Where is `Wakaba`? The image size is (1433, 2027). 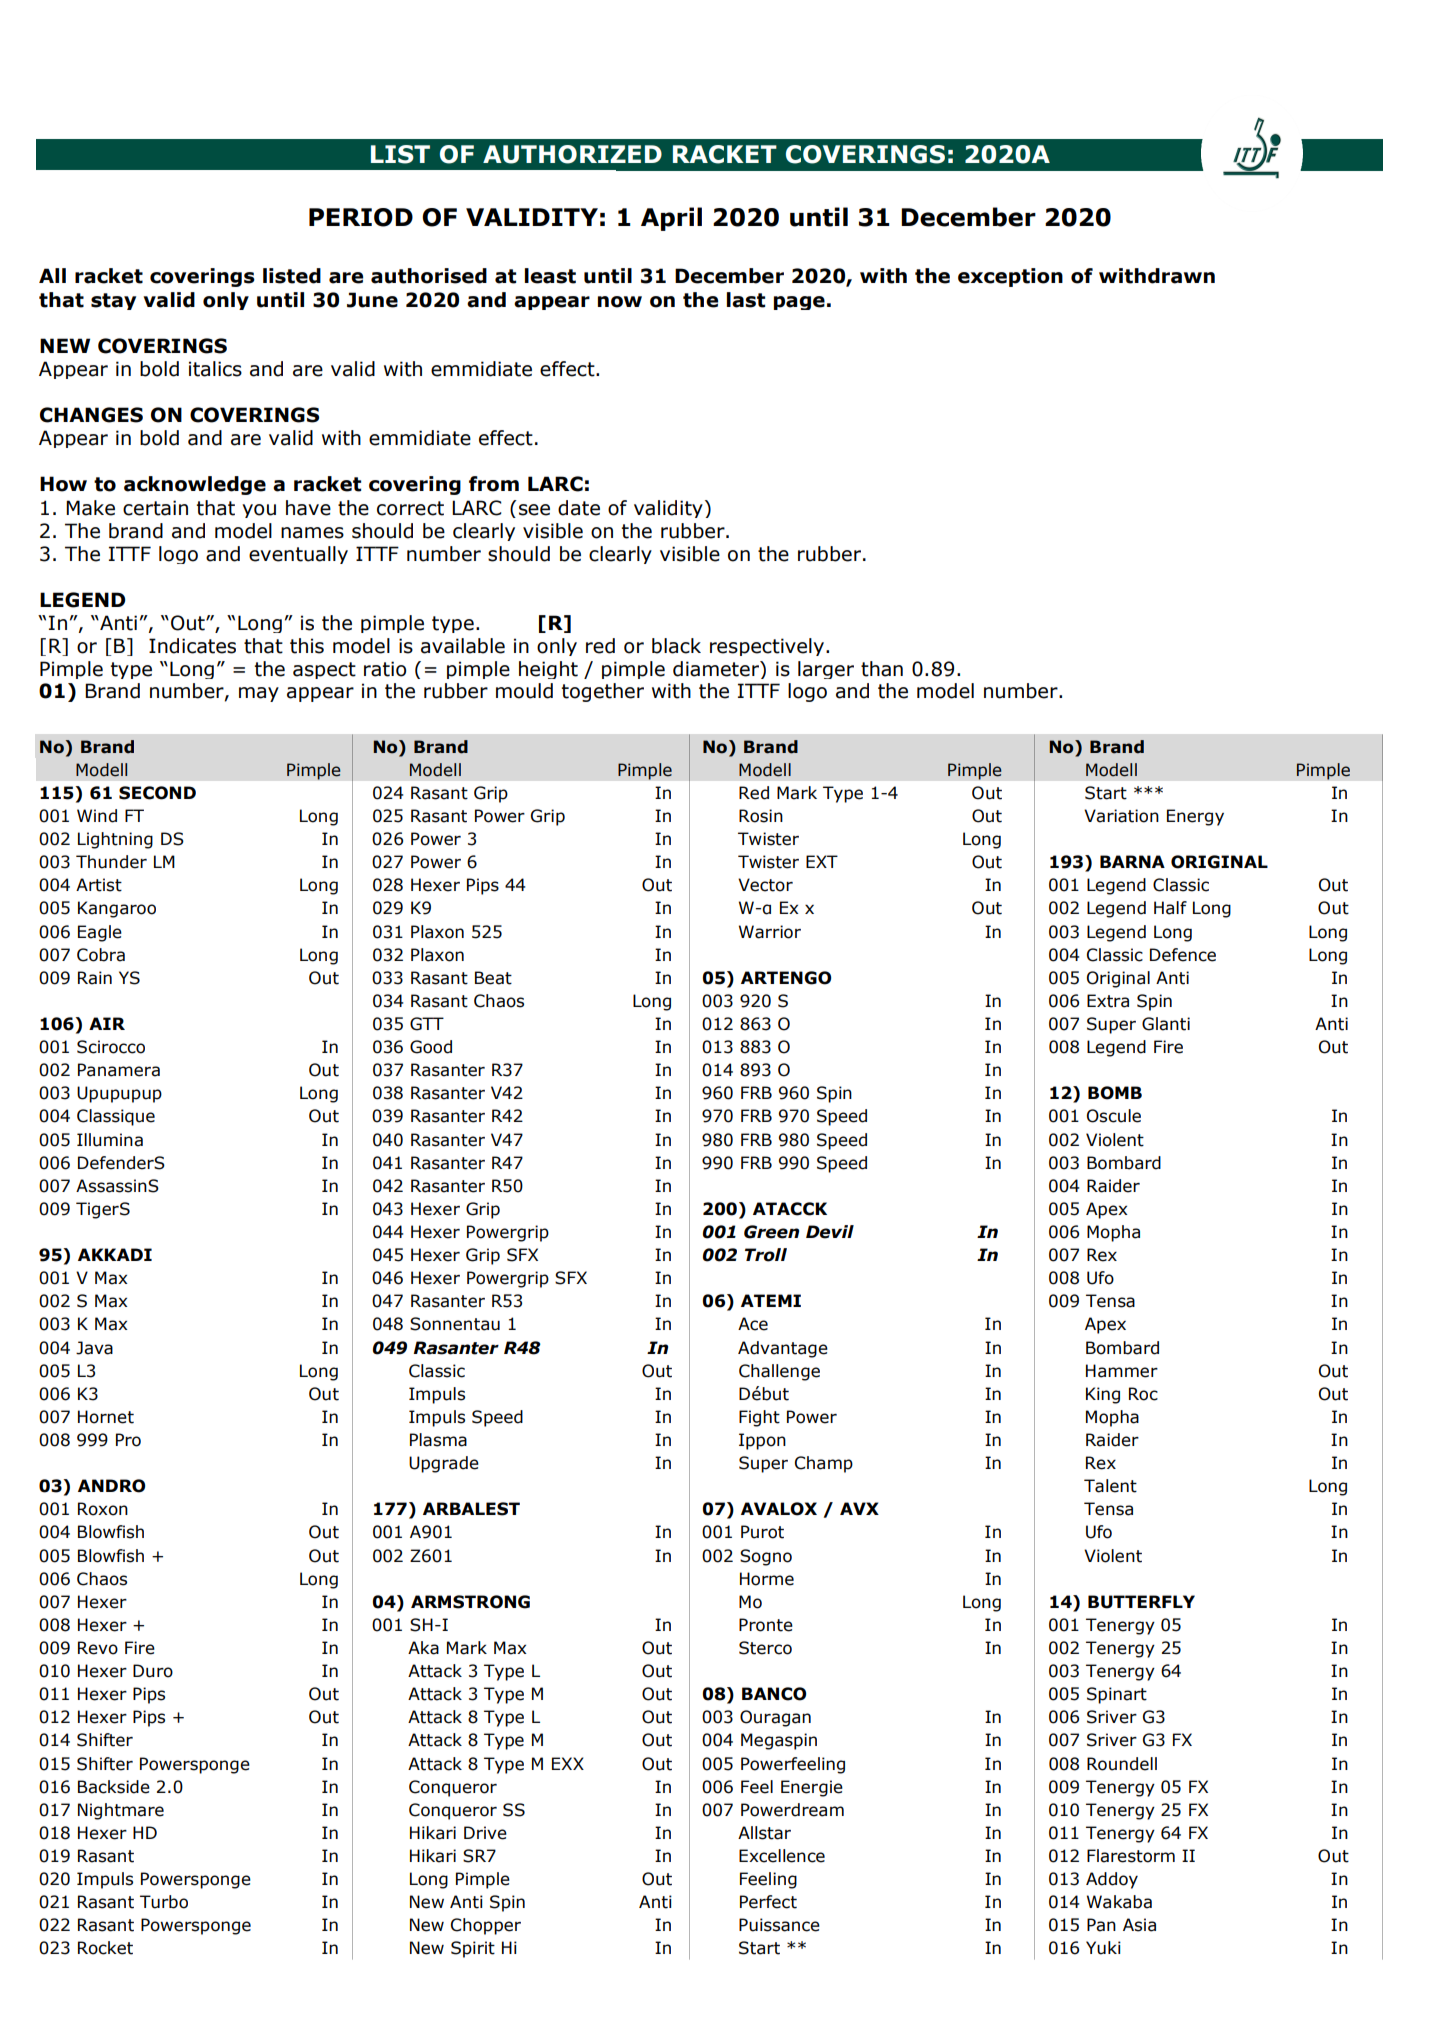 Wakaba is located at coordinates (1119, 1902).
